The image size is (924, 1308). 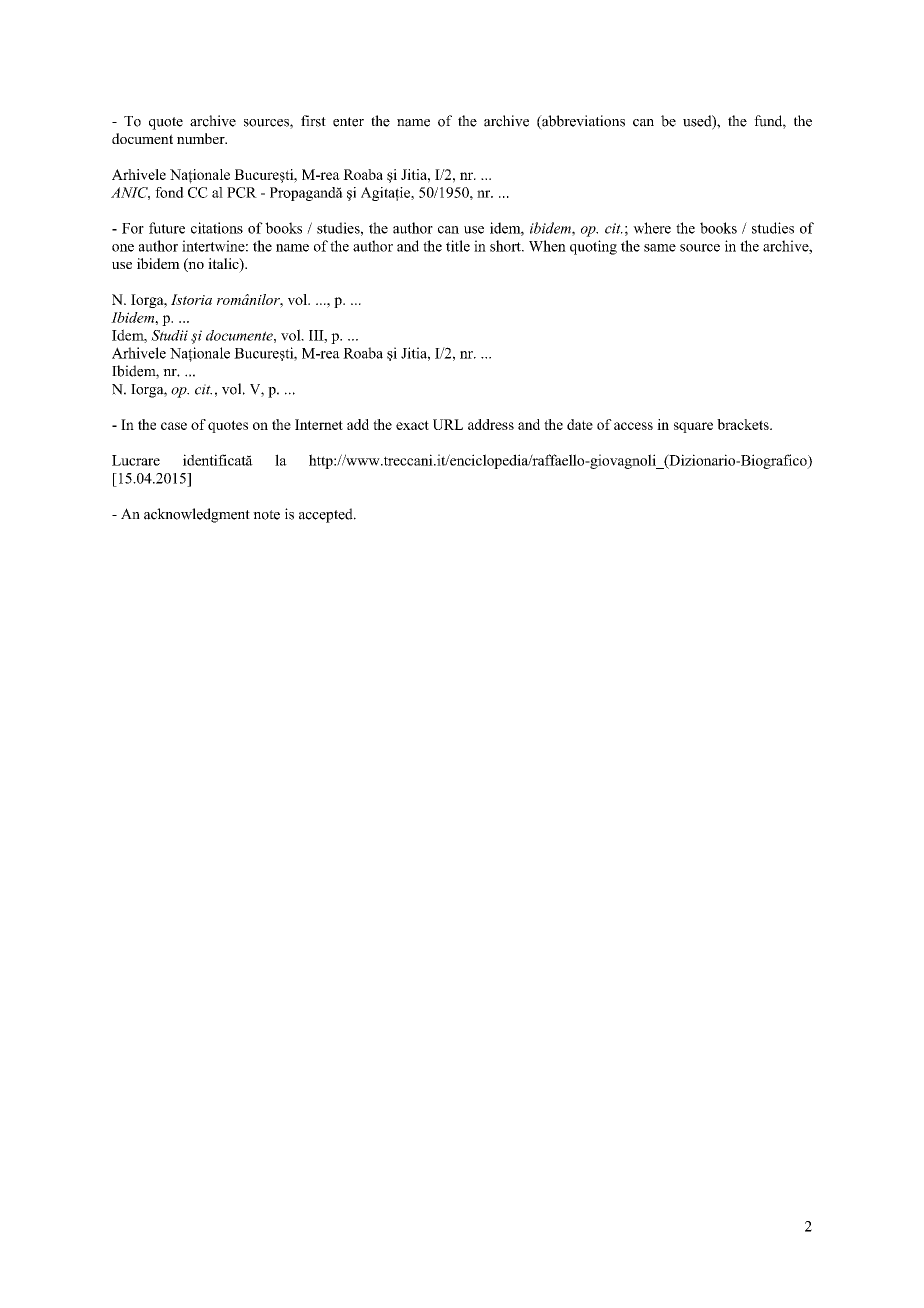 I want to click on fond, so click(x=169, y=192).
